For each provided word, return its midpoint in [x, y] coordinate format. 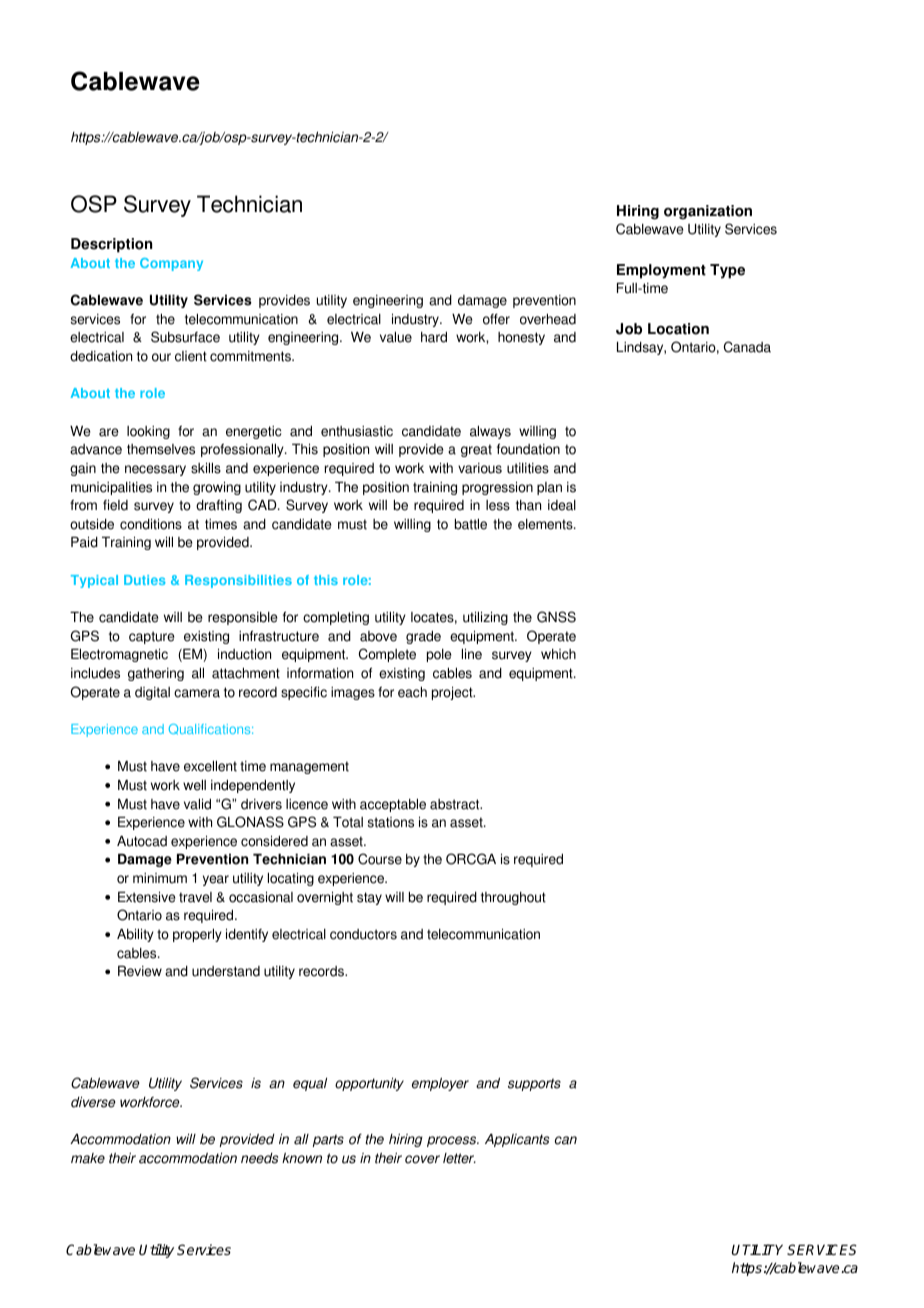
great [476, 450]
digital [152, 693]
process [453, 1141]
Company [171, 264]
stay [369, 898]
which [558, 654]
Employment [661, 271]
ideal [562, 505]
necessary [155, 470]
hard [434, 337]
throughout [513, 898]
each [412, 692]
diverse [93, 1102]
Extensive [146, 897]
